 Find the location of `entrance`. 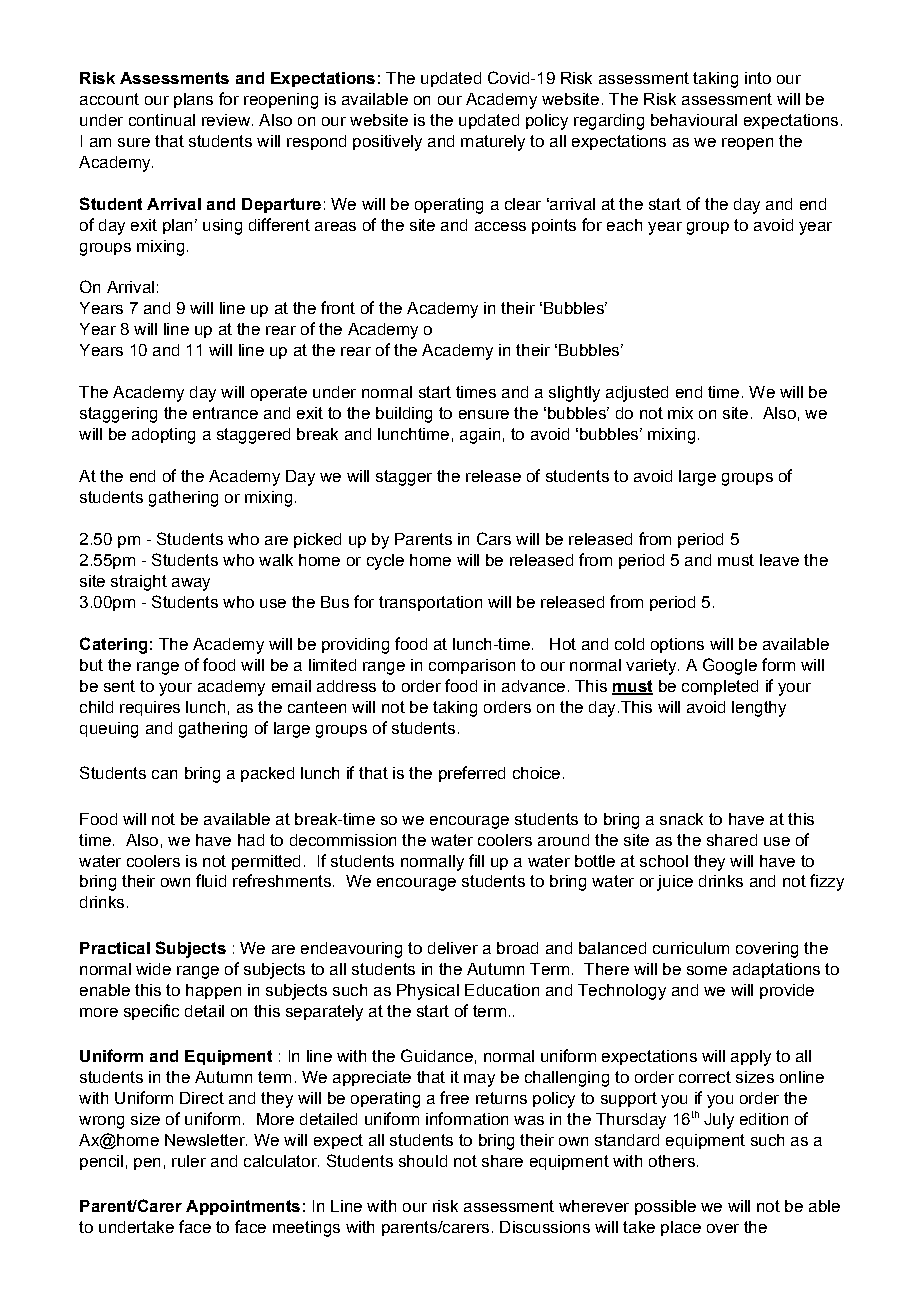

entrance is located at coordinates (225, 413).
